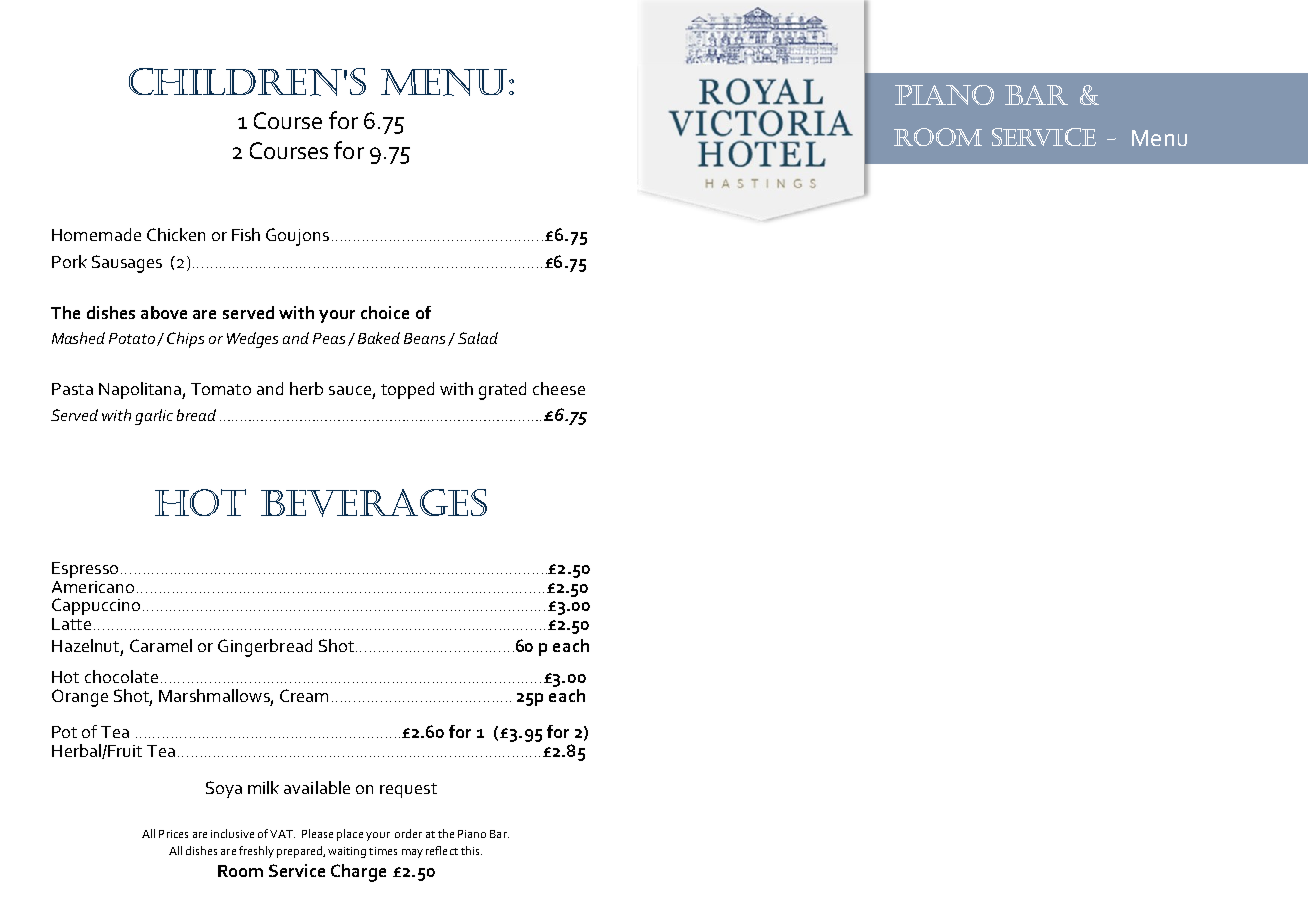 The width and height of the screenshot is (1308, 924). Describe the element at coordinates (246, 234) in the screenshot. I see `Fish` at that location.
